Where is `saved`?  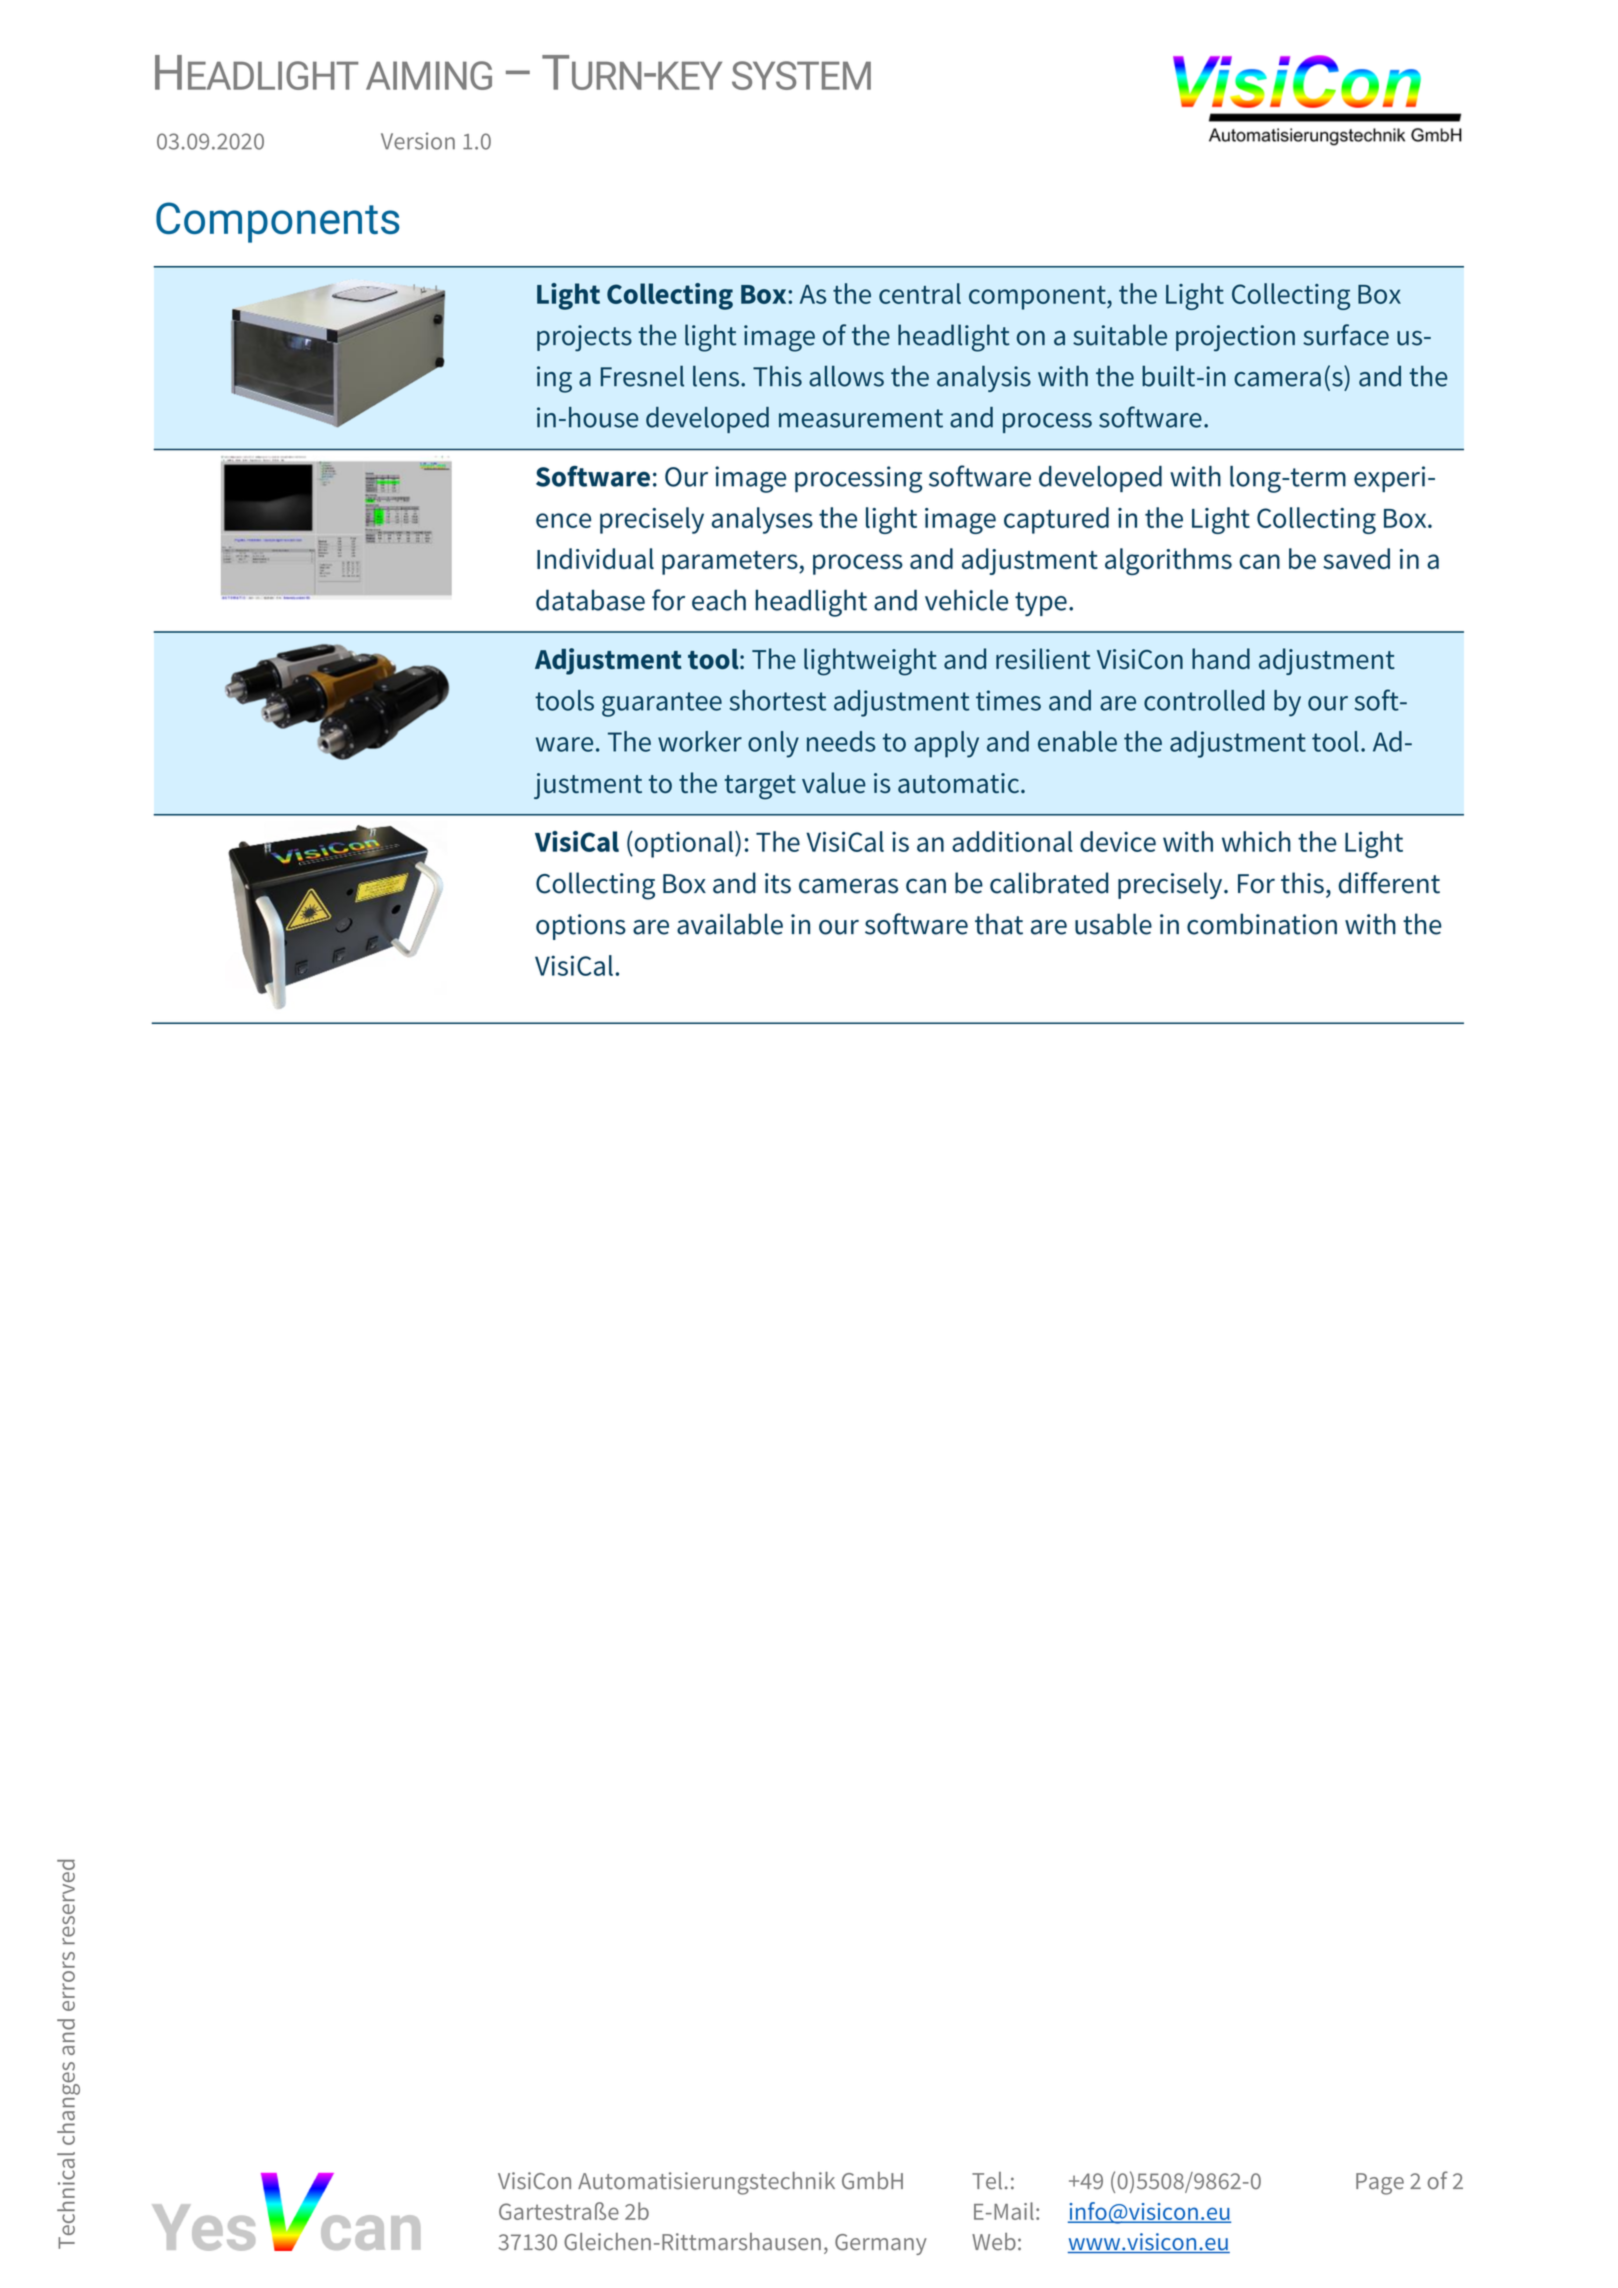
saved is located at coordinates (1356, 558).
